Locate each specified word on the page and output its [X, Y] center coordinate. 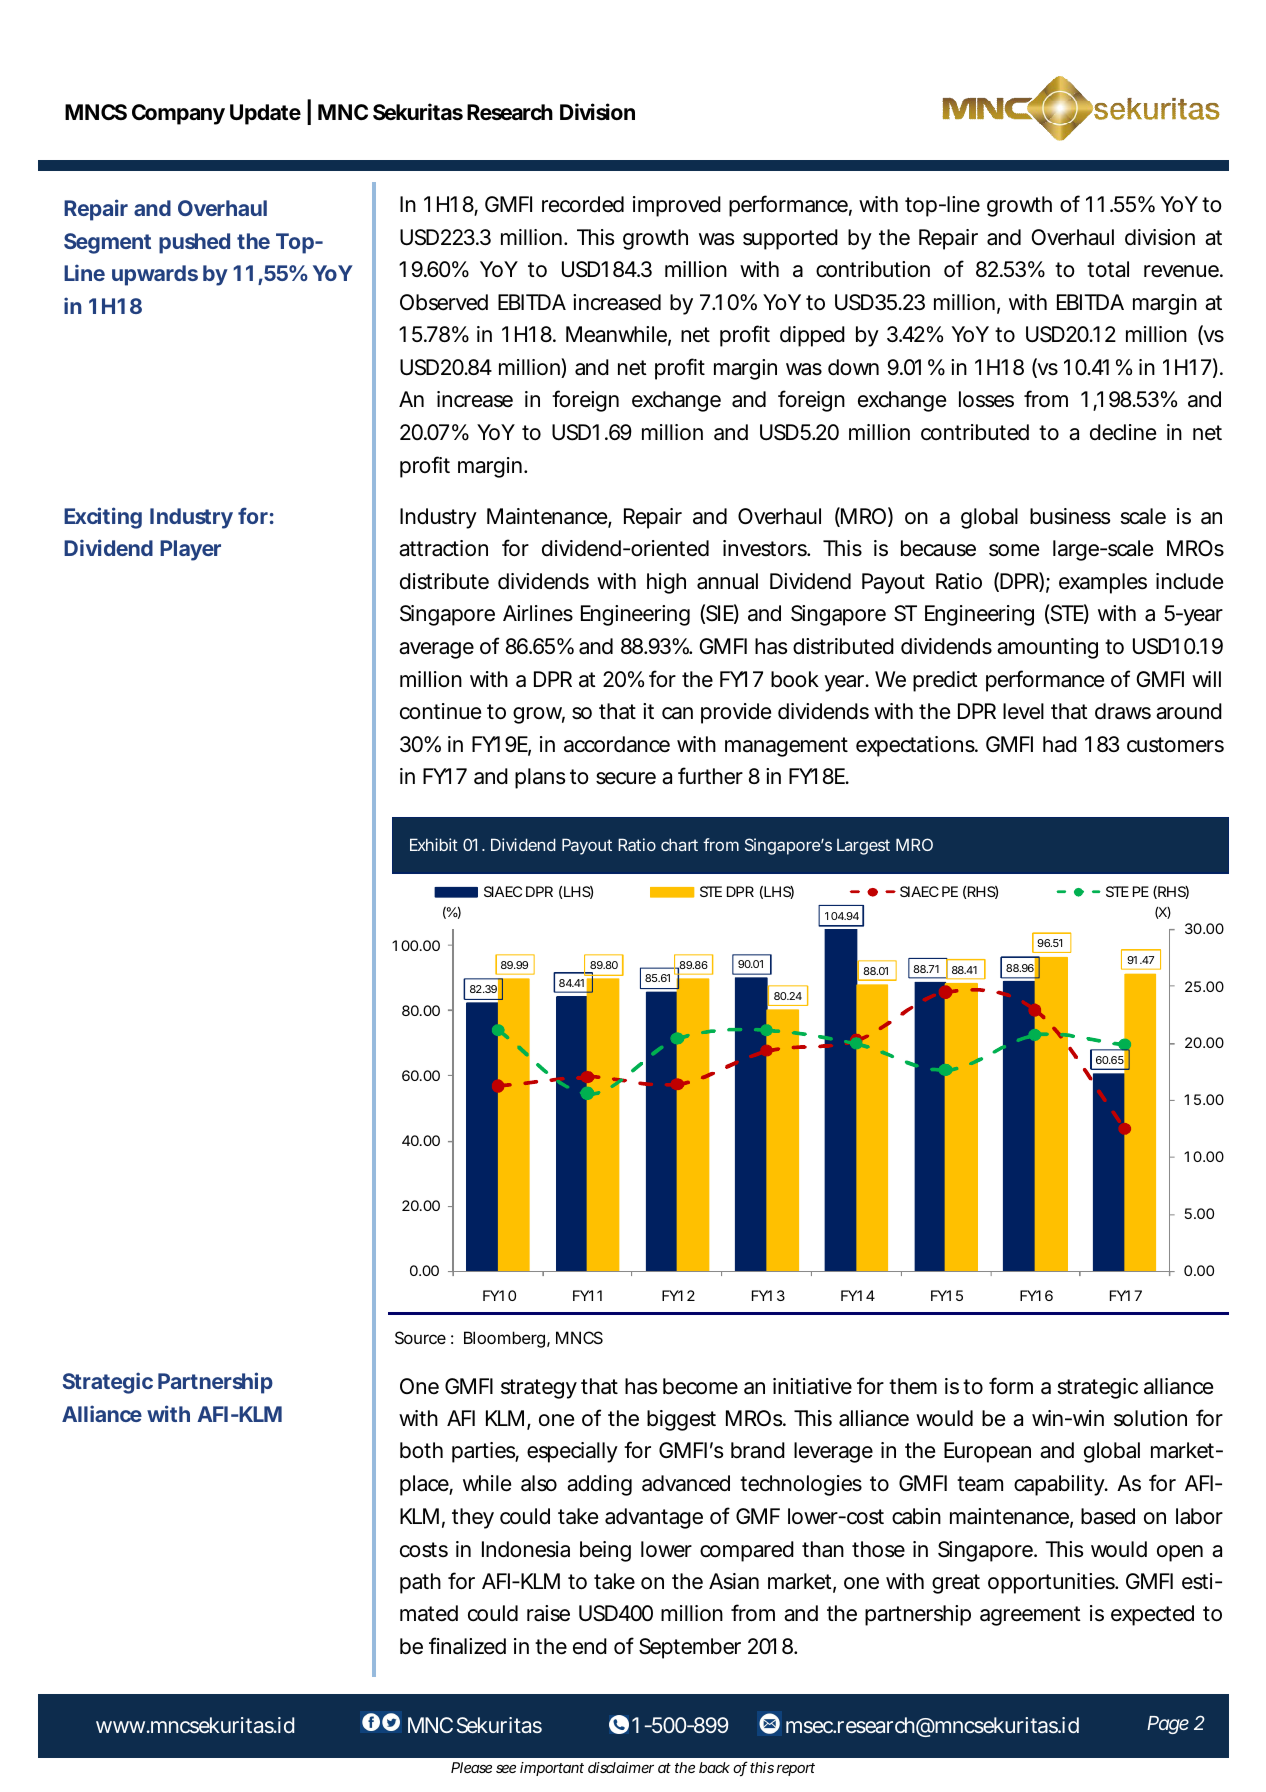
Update [265, 114]
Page [1168, 1725]
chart [679, 844]
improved [677, 206]
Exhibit [434, 844]
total [1108, 269]
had [1060, 744]
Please [471, 1767]
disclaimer [621, 1767]
